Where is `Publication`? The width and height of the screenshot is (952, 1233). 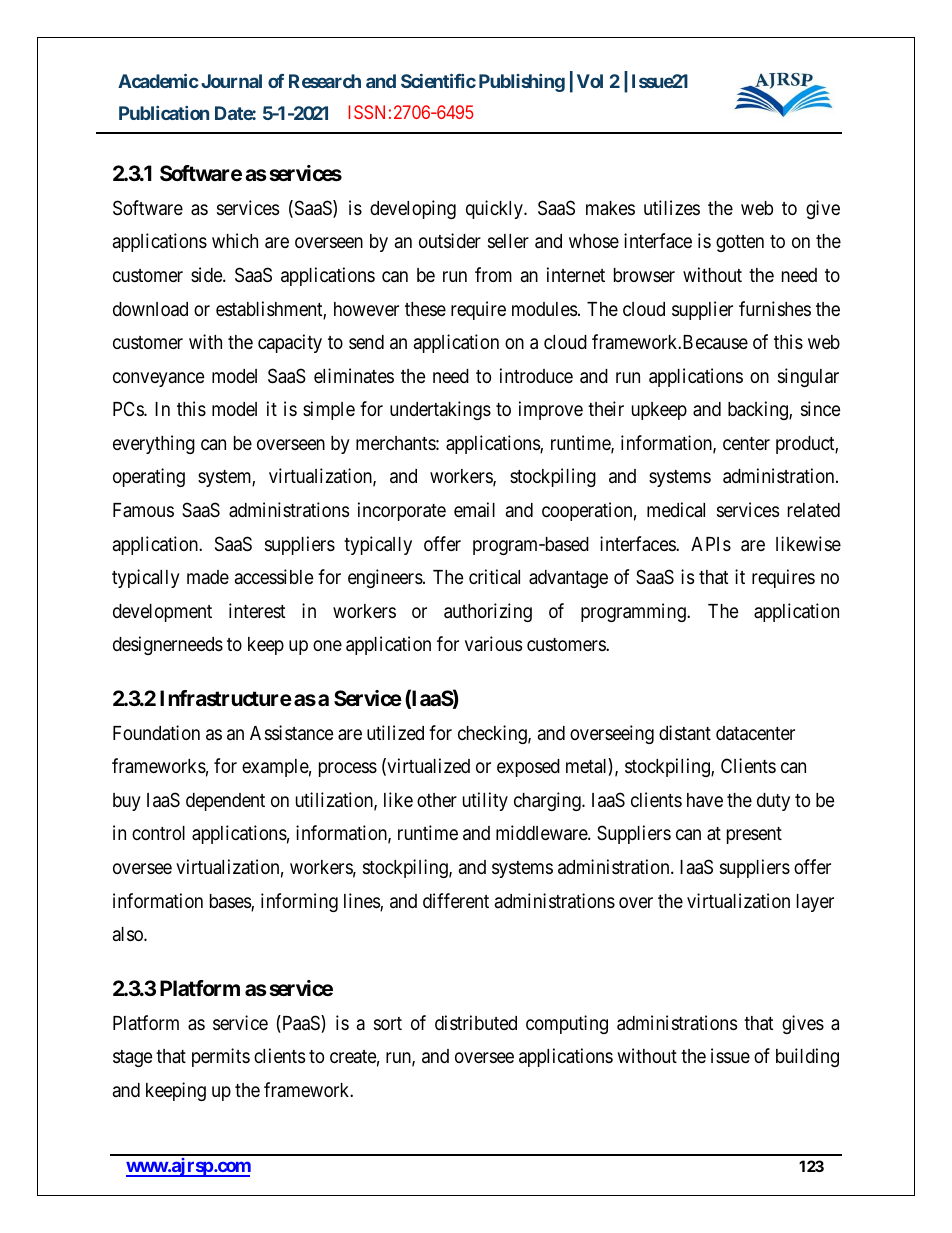
Publication is located at coordinates (164, 113).
